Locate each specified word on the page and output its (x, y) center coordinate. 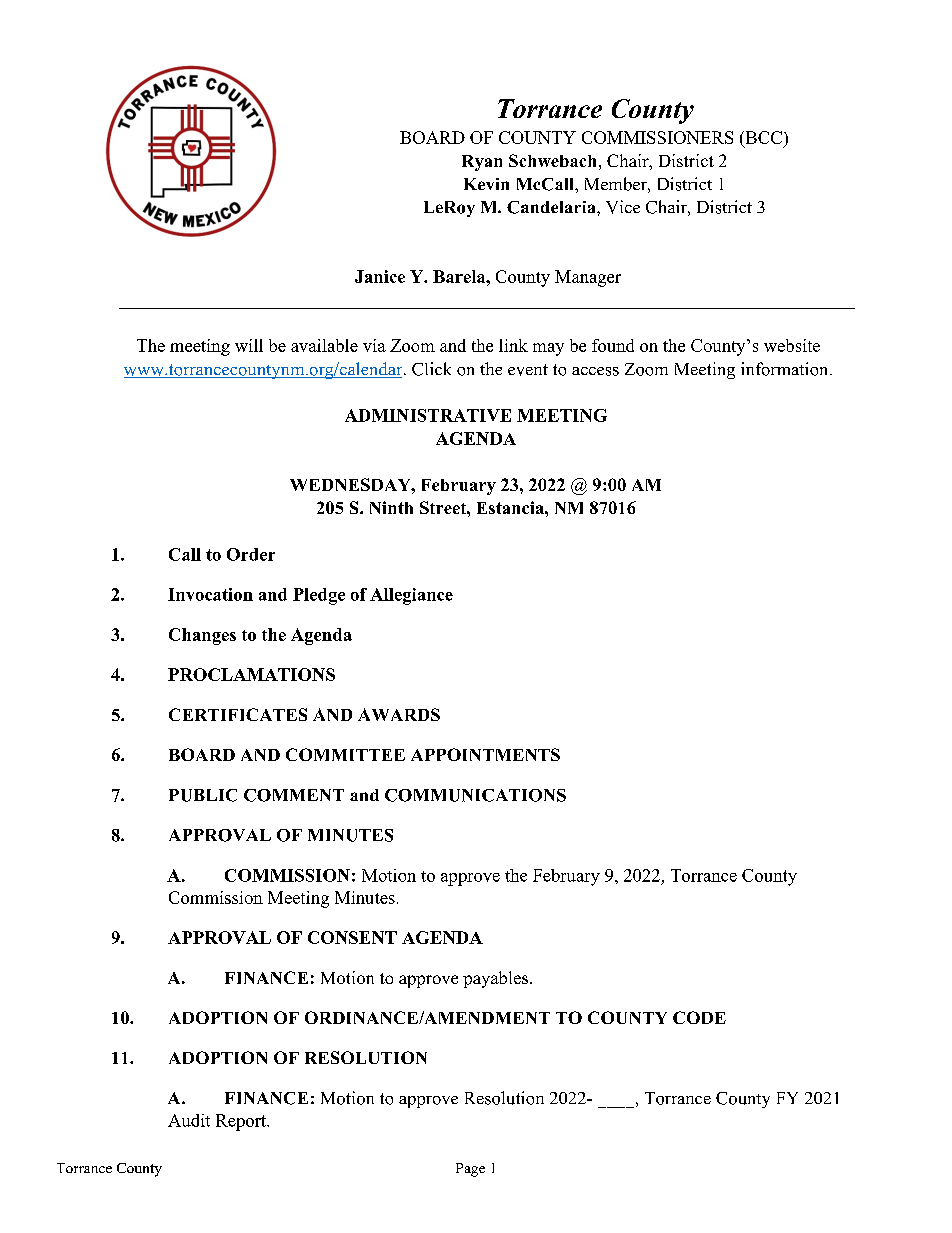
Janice (380, 276)
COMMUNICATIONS (475, 795)
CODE (699, 1017)
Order (251, 554)
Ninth (391, 507)
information (786, 369)
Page (470, 1170)
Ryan (482, 163)
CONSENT (352, 937)
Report (242, 1122)
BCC (762, 139)
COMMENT (294, 795)
